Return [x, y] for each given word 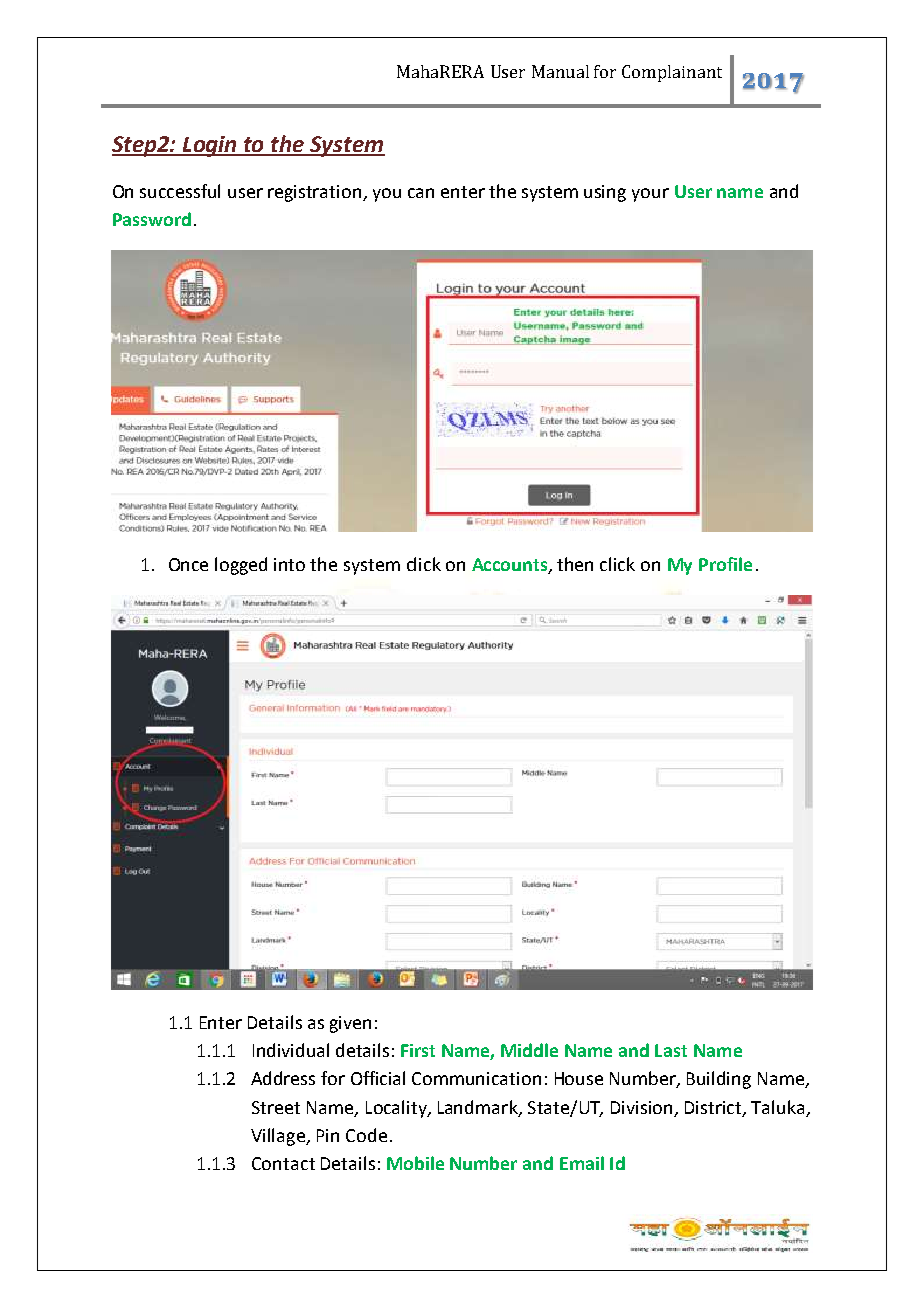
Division [643, 1108]
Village [279, 1137]
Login [210, 146]
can [421, 193]
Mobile [415, 1163]
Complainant [672, 73]
